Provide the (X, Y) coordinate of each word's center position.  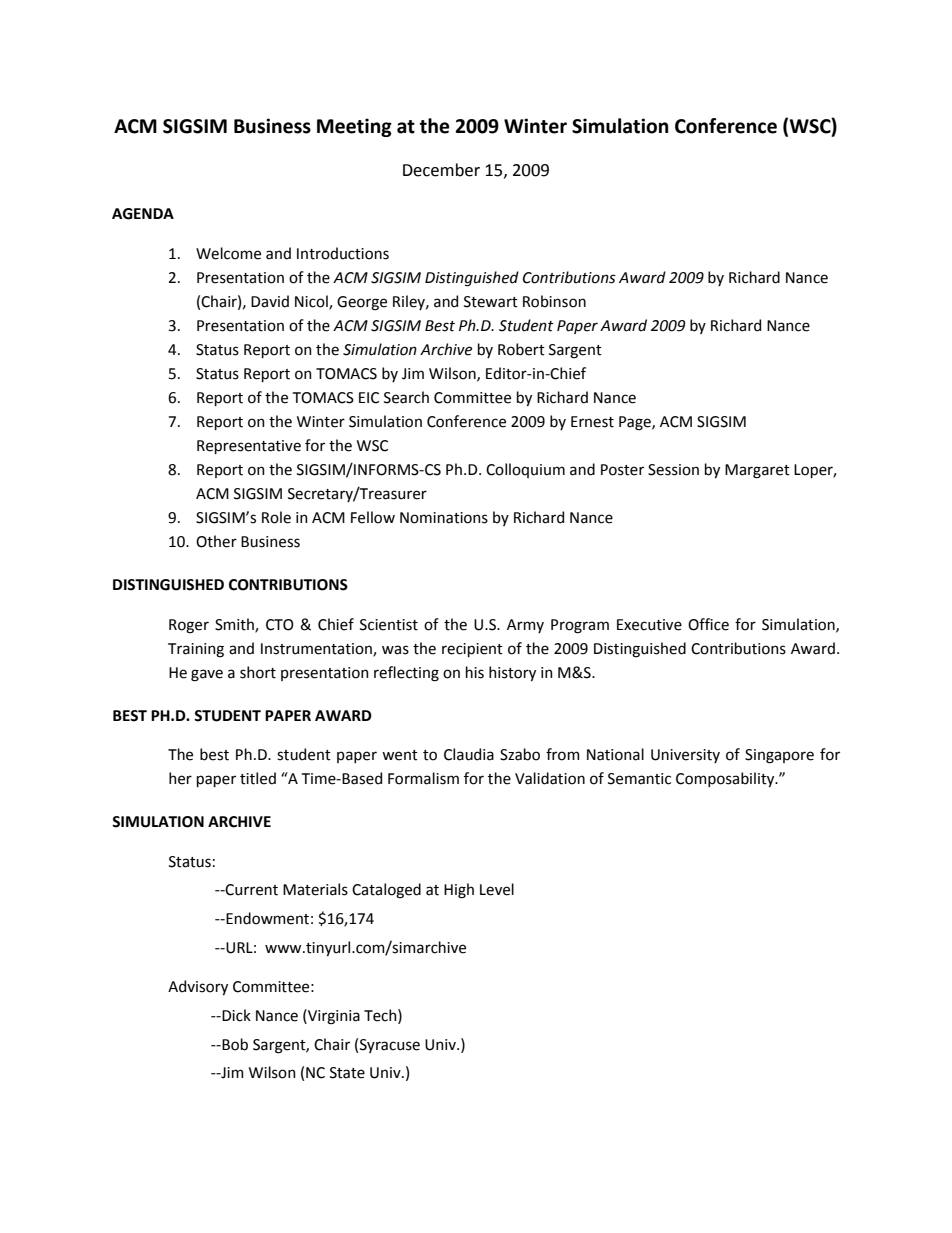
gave (207, 675)
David (270, 301)
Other (216, 541)
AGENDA (143, 214)
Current (251, 890)
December (441, 170)
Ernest (592, 422)
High (459, 891)
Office (708, 624)
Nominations (444, 518)
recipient (472, 650)
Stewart (491, 302)
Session (673, 470)
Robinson (554, 301)
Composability (726, 779)
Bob (234, 1044)
